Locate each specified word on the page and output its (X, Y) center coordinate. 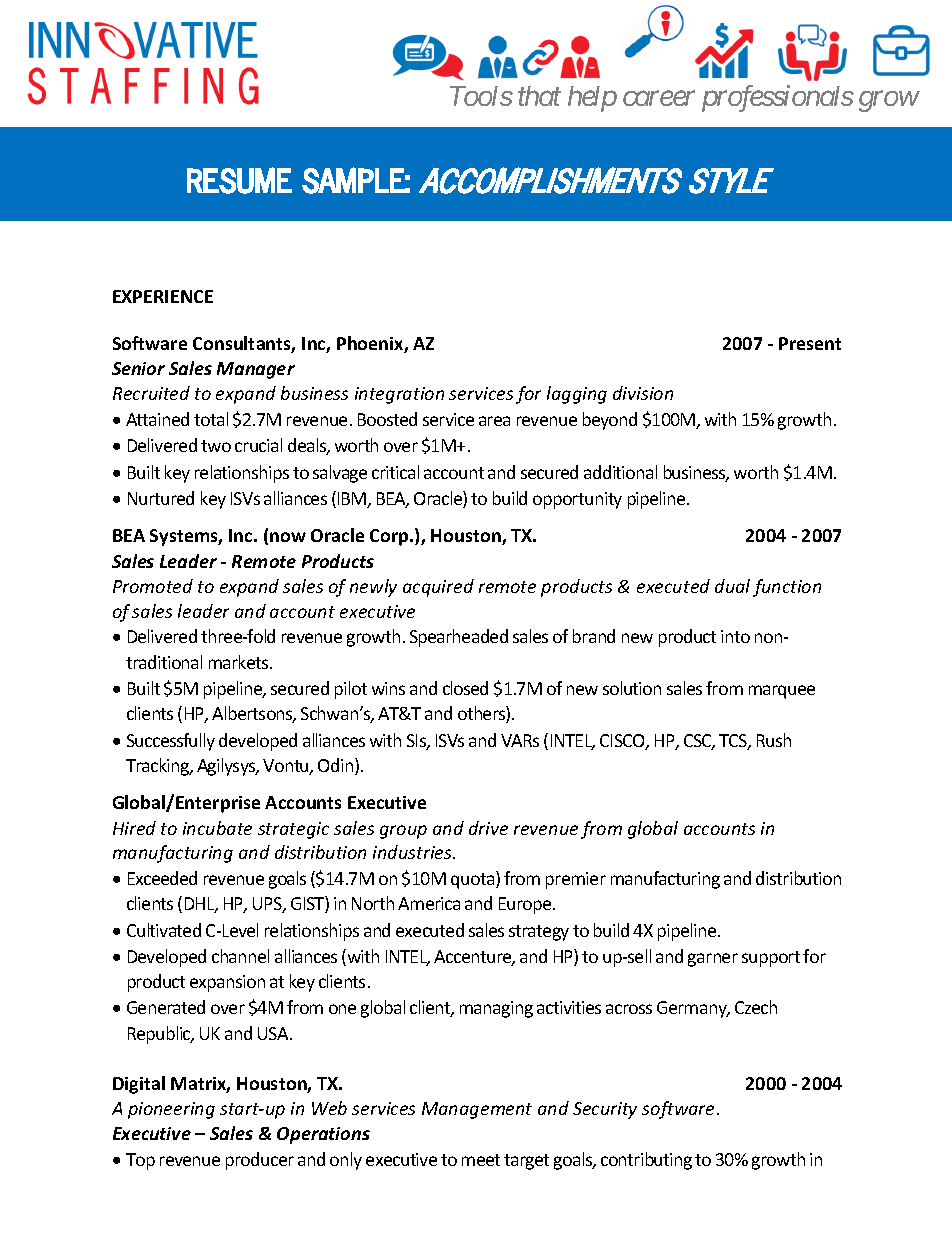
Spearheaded (459, 638)
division (643, 393)
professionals (778, 98)
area (494, 421)
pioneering (171, 1110)
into (735, 636)
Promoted (153, 586)
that (539, 96)
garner (713, 960)
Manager (256, 370)
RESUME (239, 180)
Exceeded (162, 878)
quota (474, 880)
